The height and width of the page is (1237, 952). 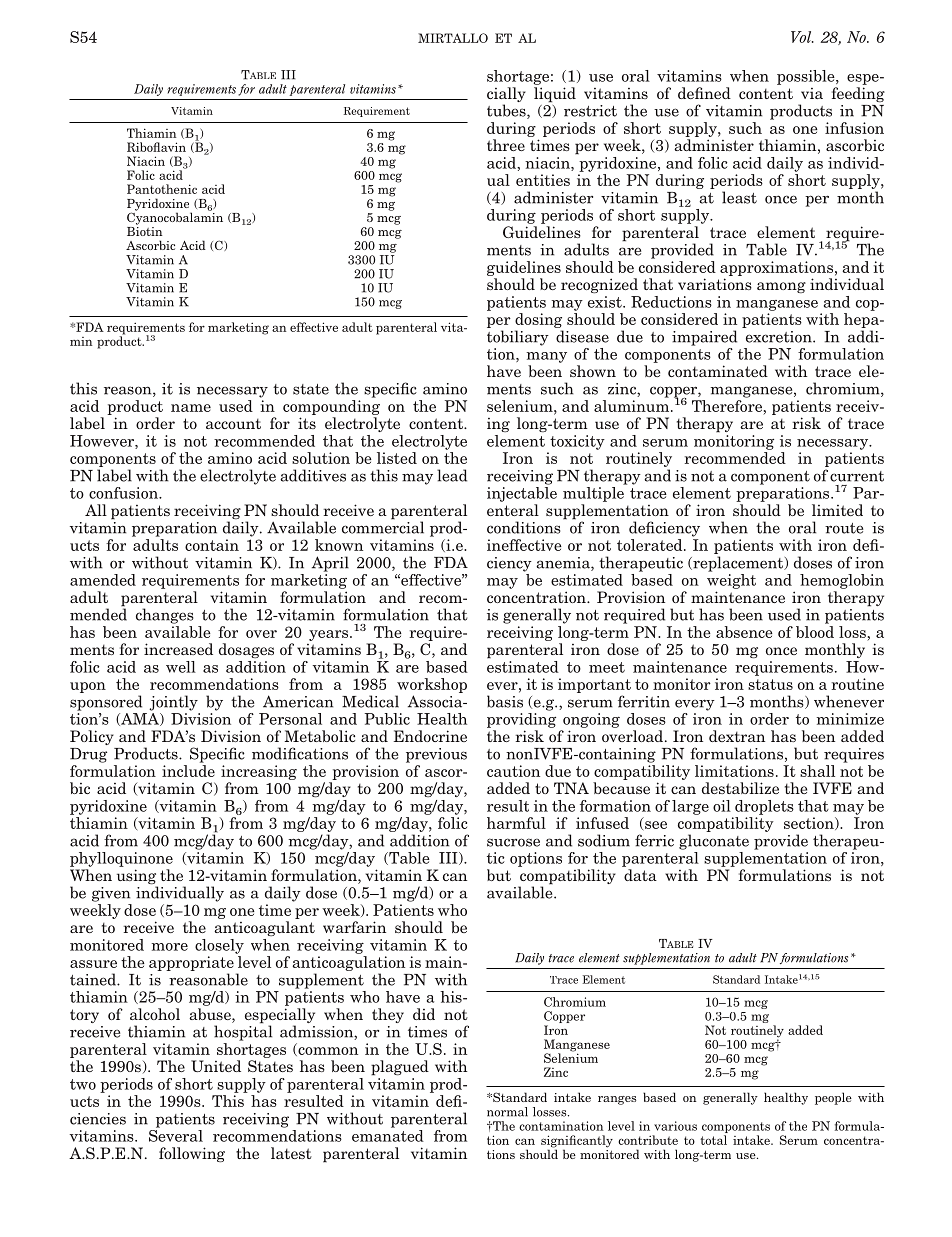 What do you see at coordinates (192, 1154) in the page?
I see `following` at bounding box center [192, 1154].
